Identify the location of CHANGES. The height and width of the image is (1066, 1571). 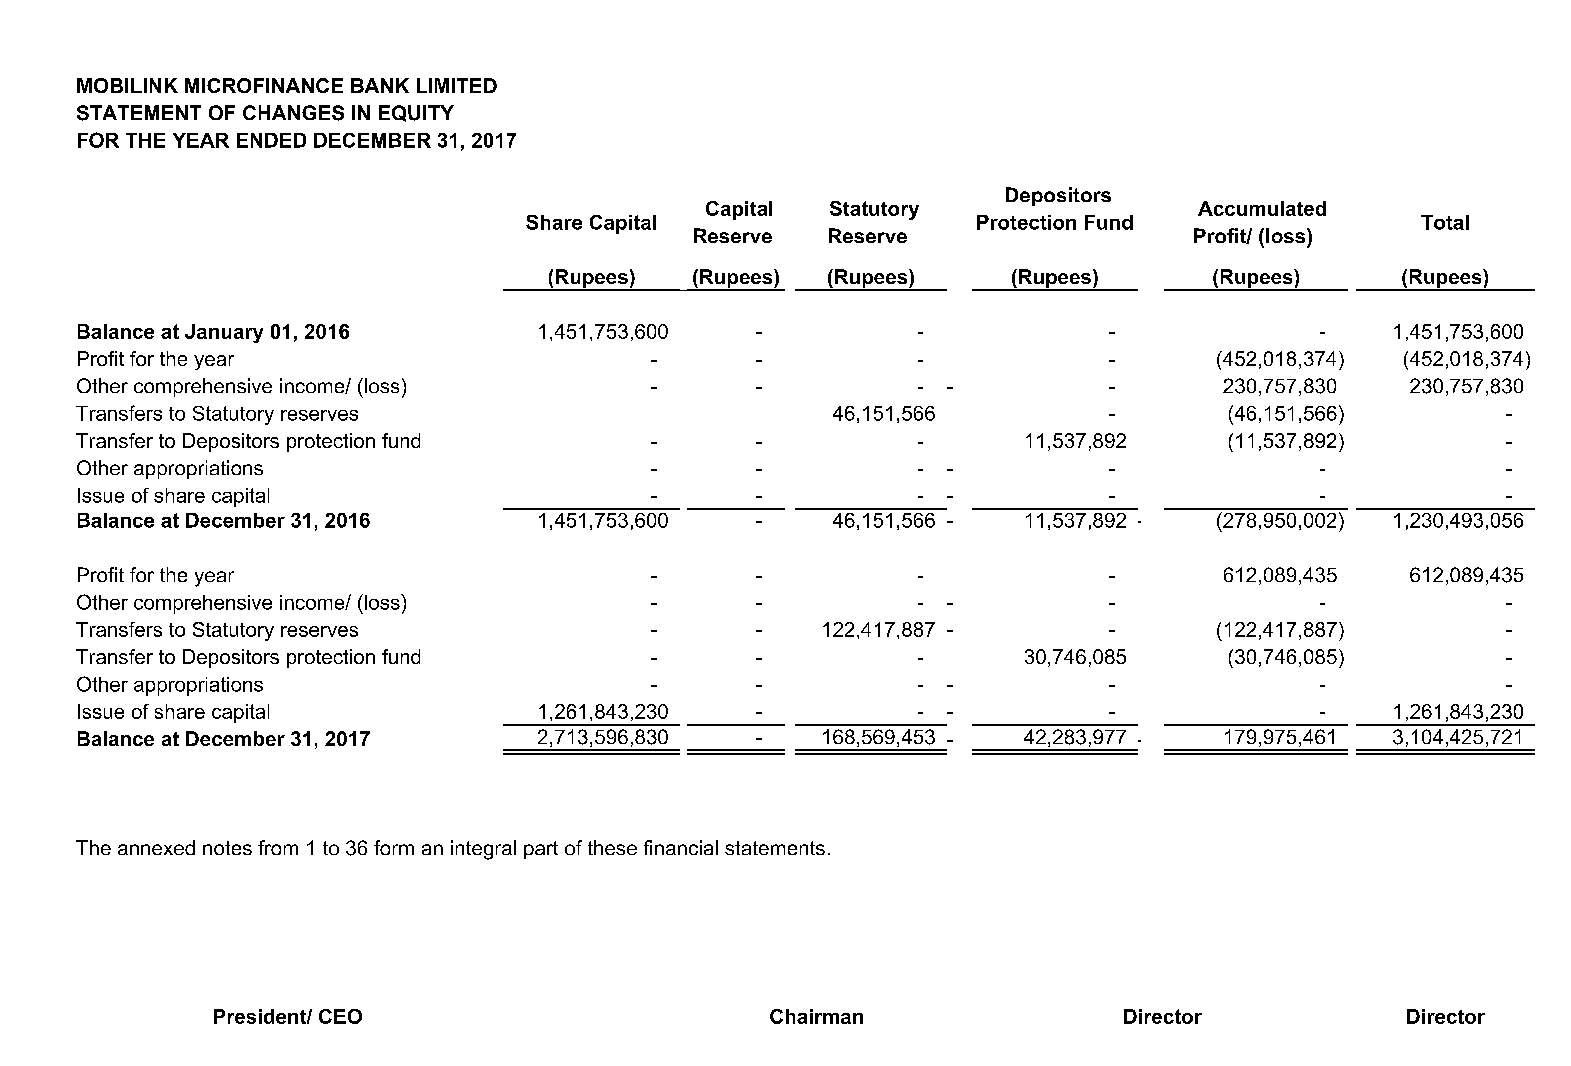
(293, 113).
